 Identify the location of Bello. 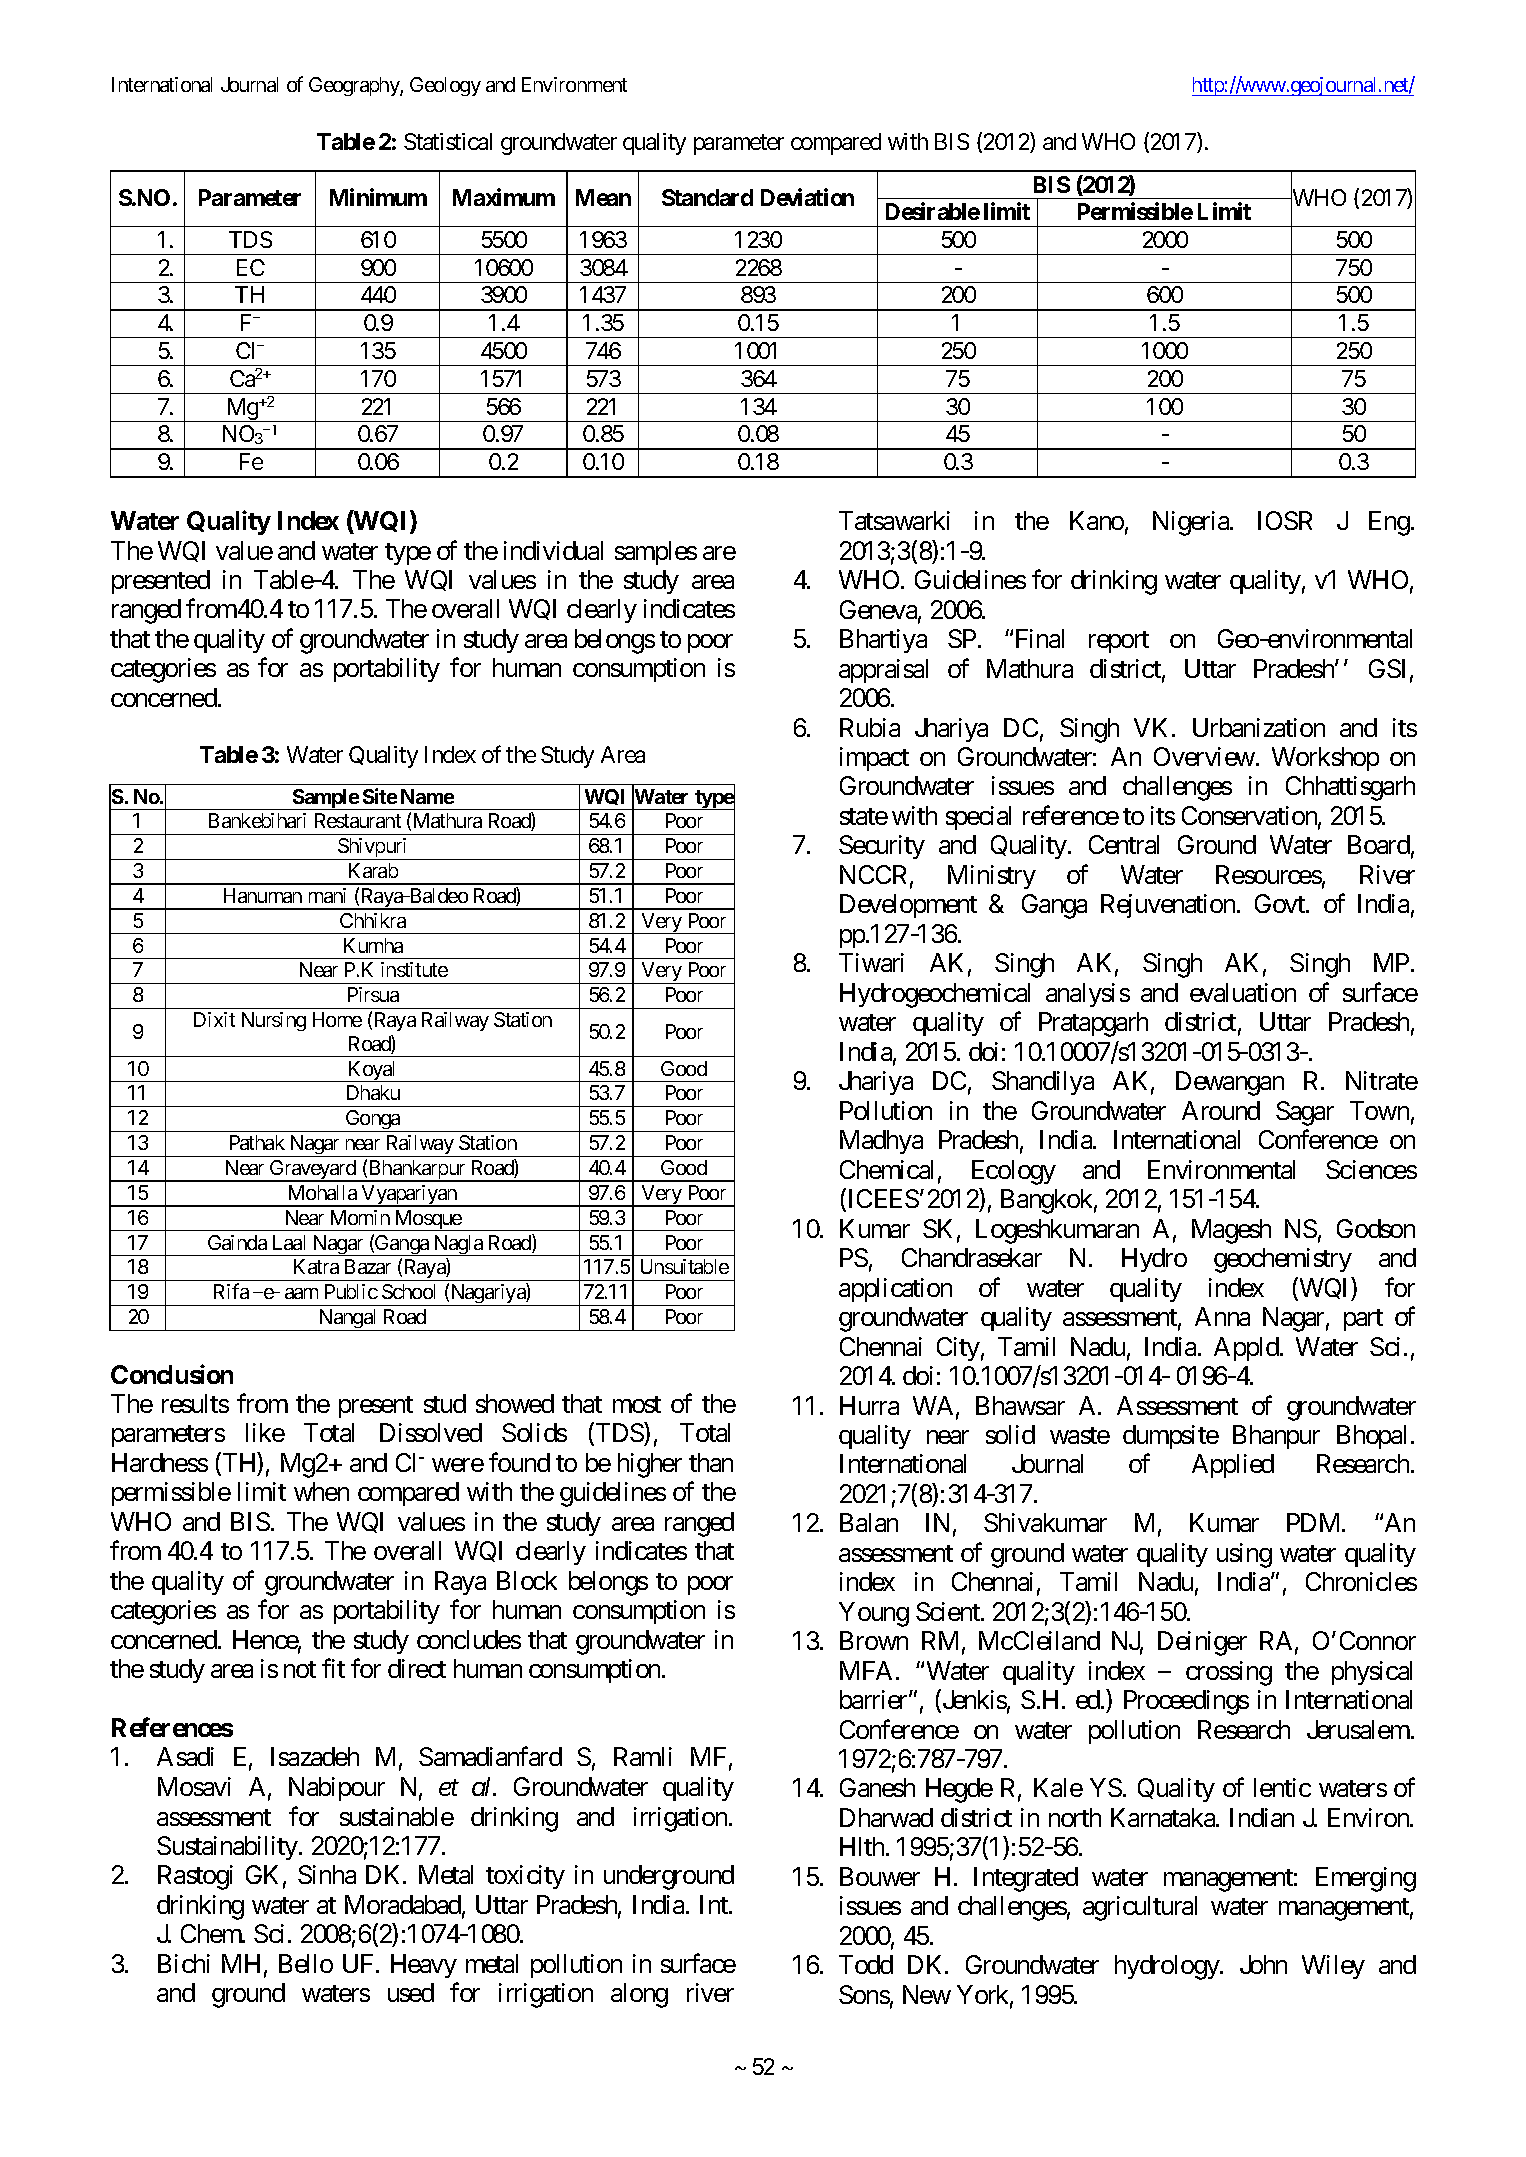
(306, 1963).
